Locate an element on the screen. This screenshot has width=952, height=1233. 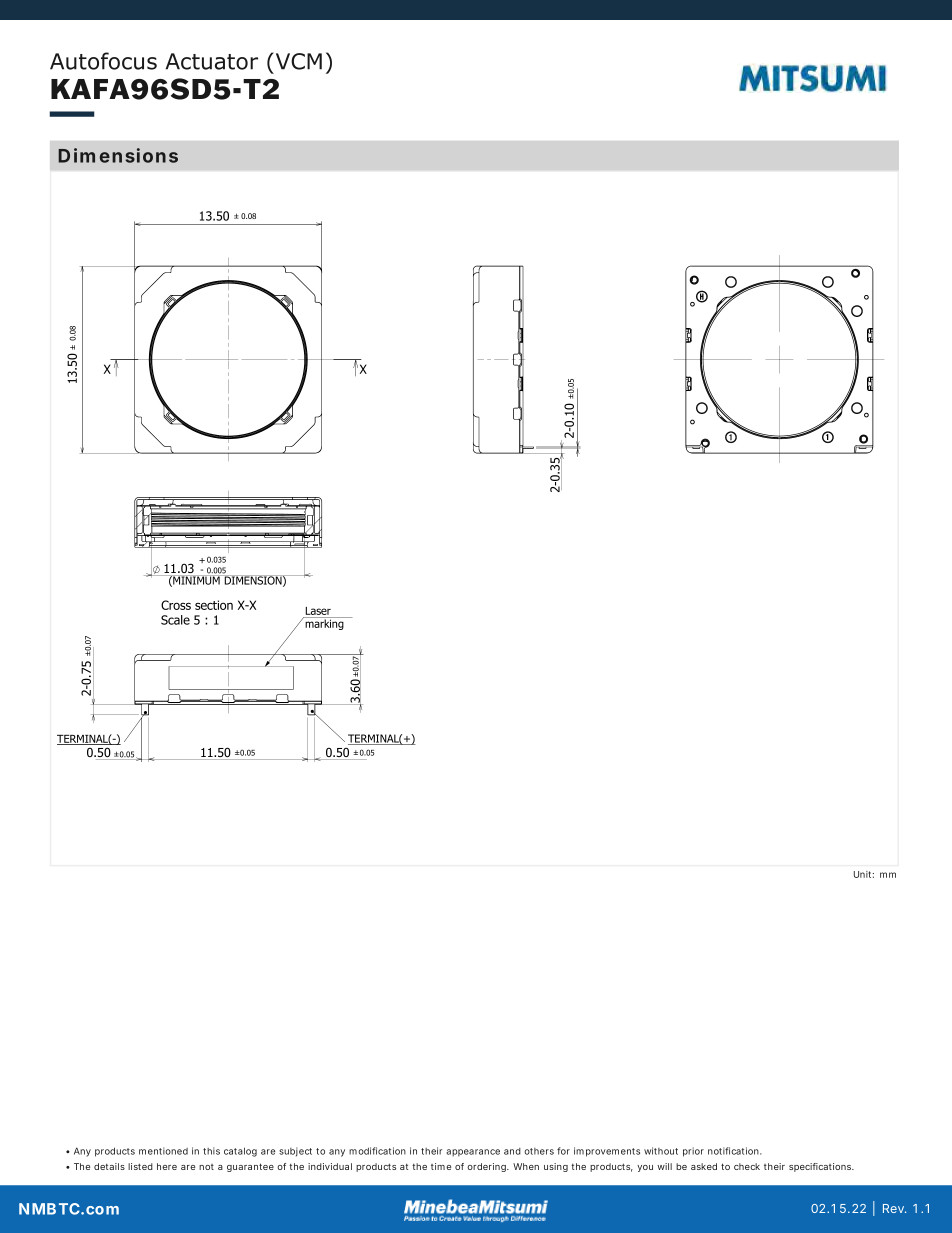
mentioned is located at coordinates (163, 1151).
